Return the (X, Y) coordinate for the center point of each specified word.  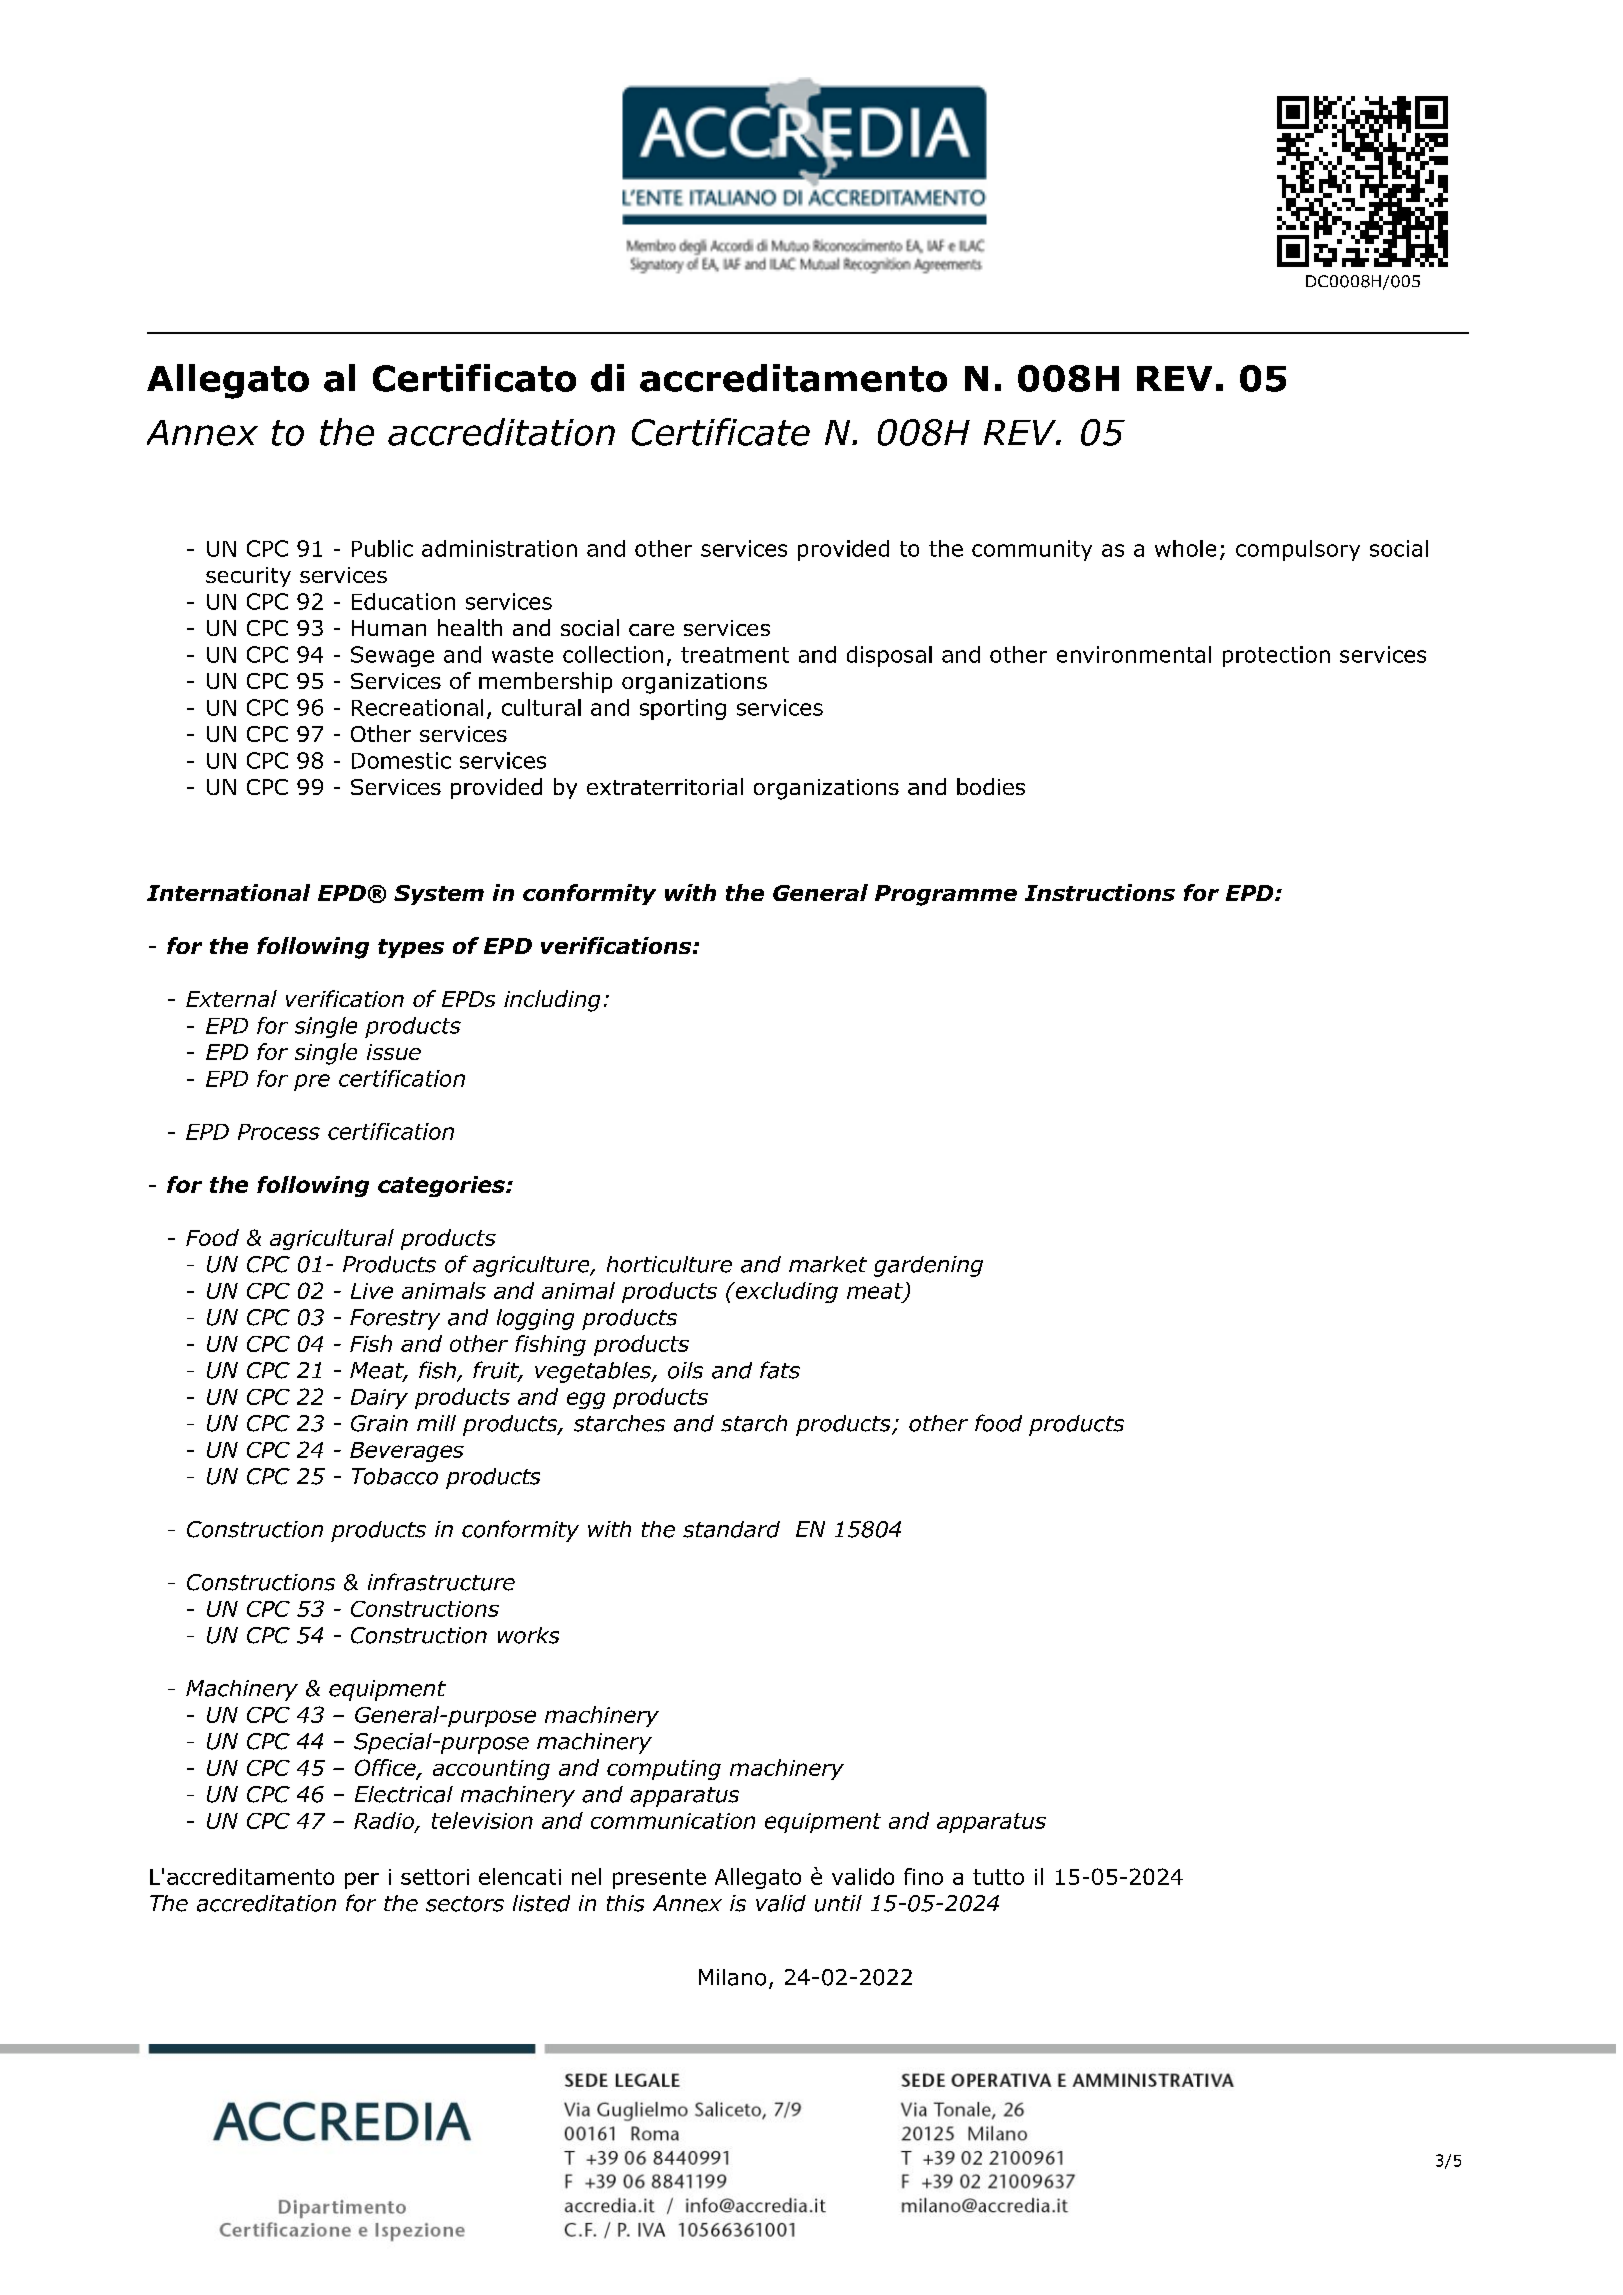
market (828, 1264)
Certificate (721, 432)
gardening (928, 1266)
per (362, 1880)
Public (382, 548)
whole (1185, 548)
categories (442, 1186)
